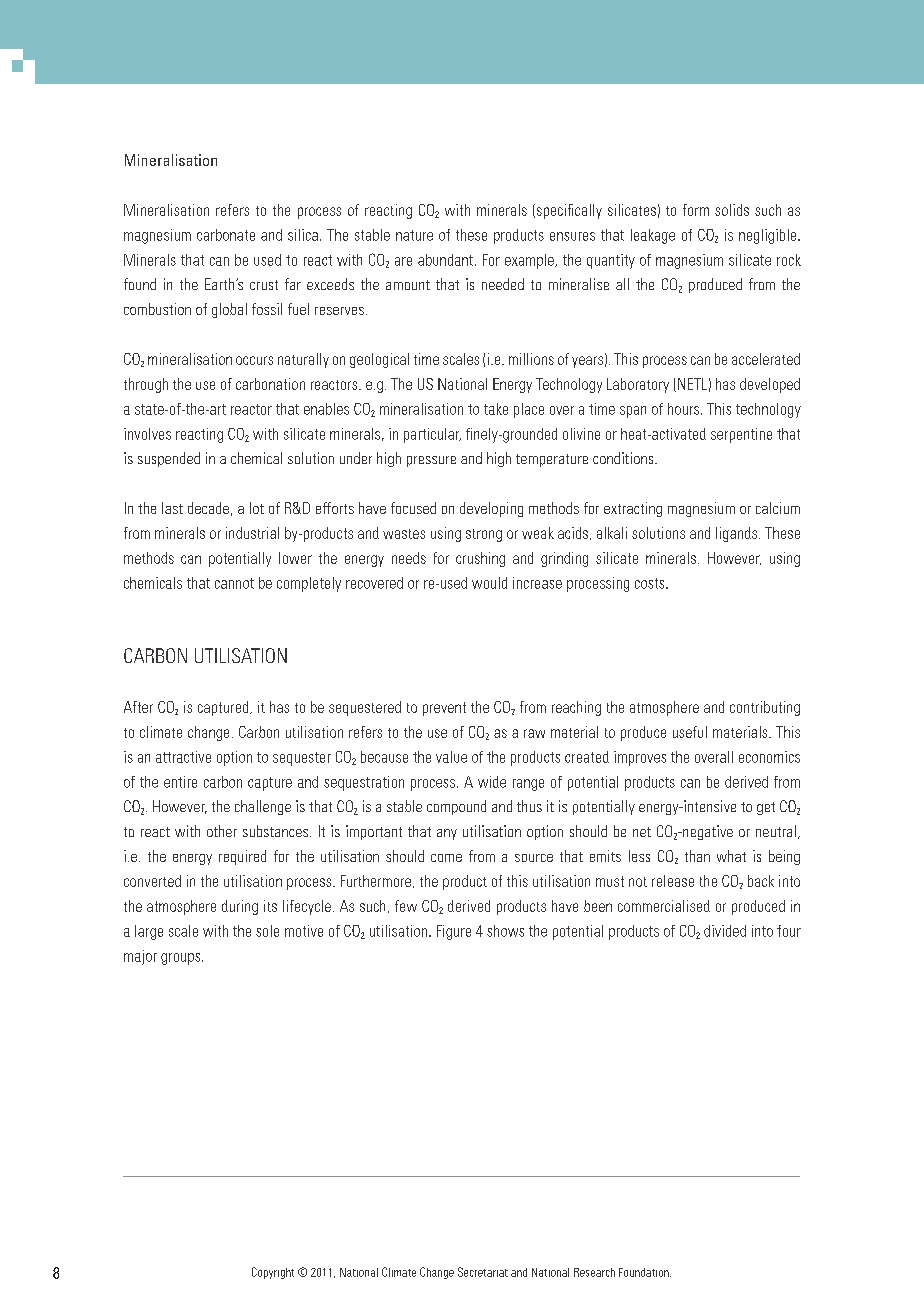 The image size is (924, 1308). I want to click on crust, so click(264, 285).
